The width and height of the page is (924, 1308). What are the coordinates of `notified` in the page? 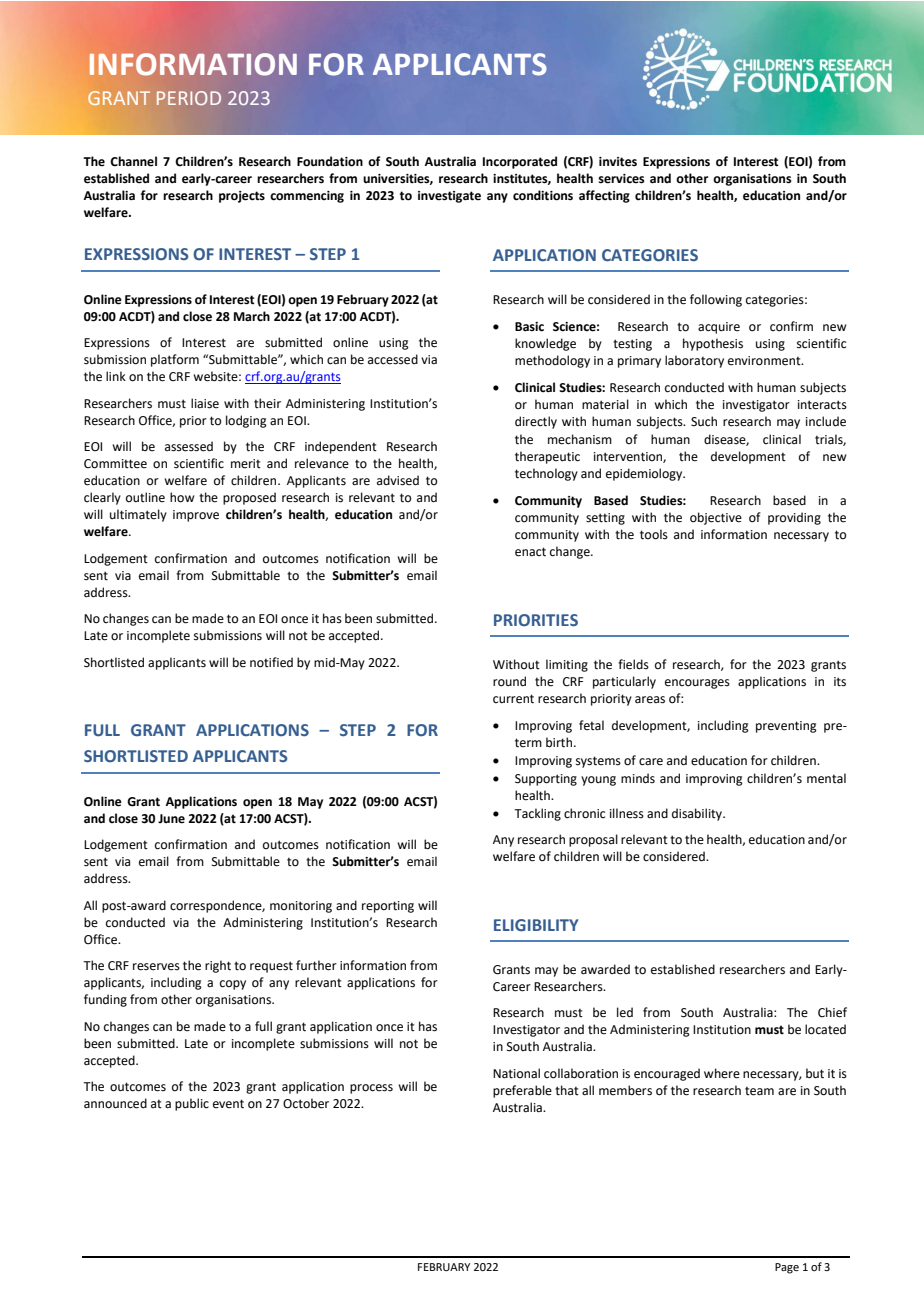 It's located at (271, 662).
